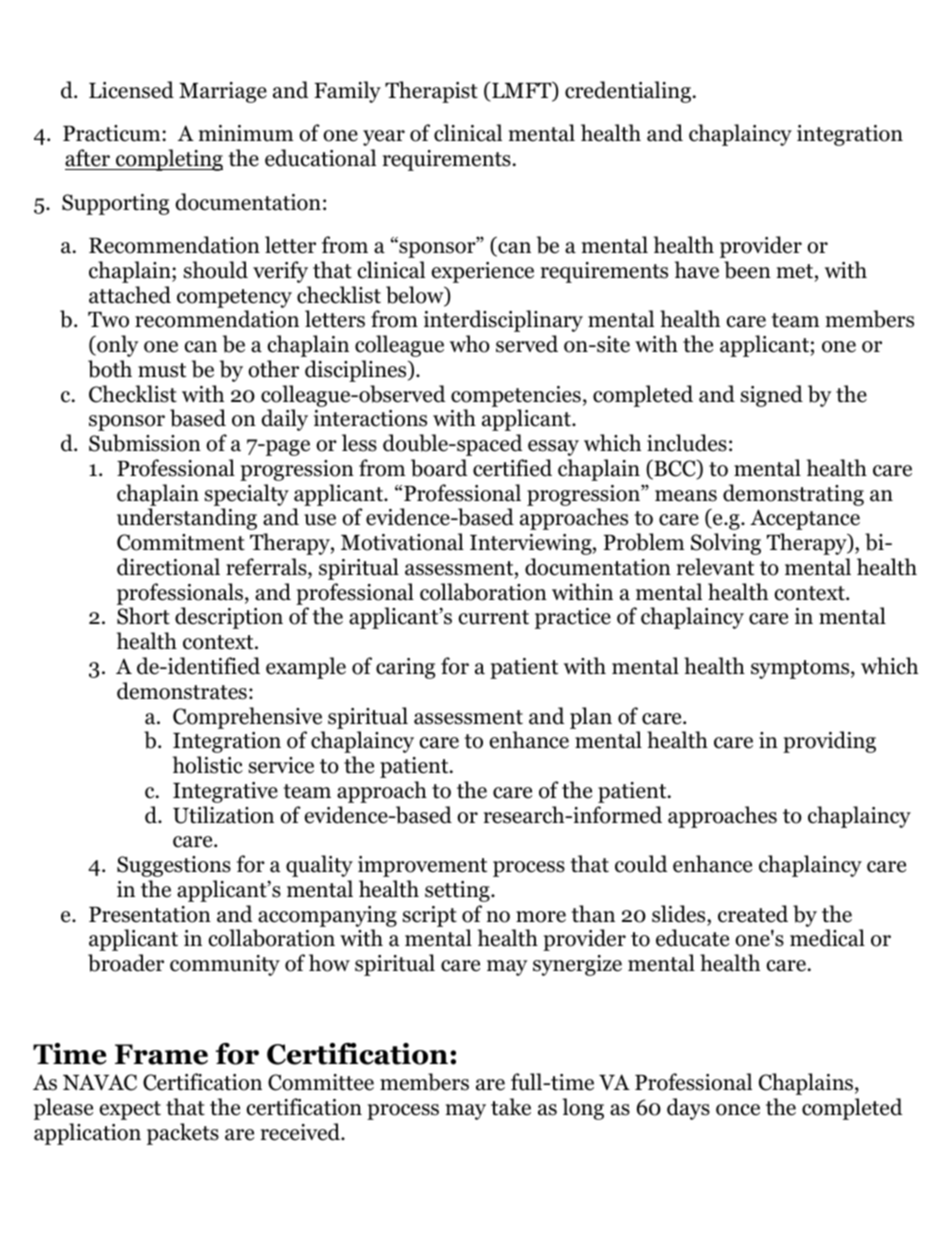  Describe the element at coordinates (174, 866) in the page. I see `Suggestions` at that location.
